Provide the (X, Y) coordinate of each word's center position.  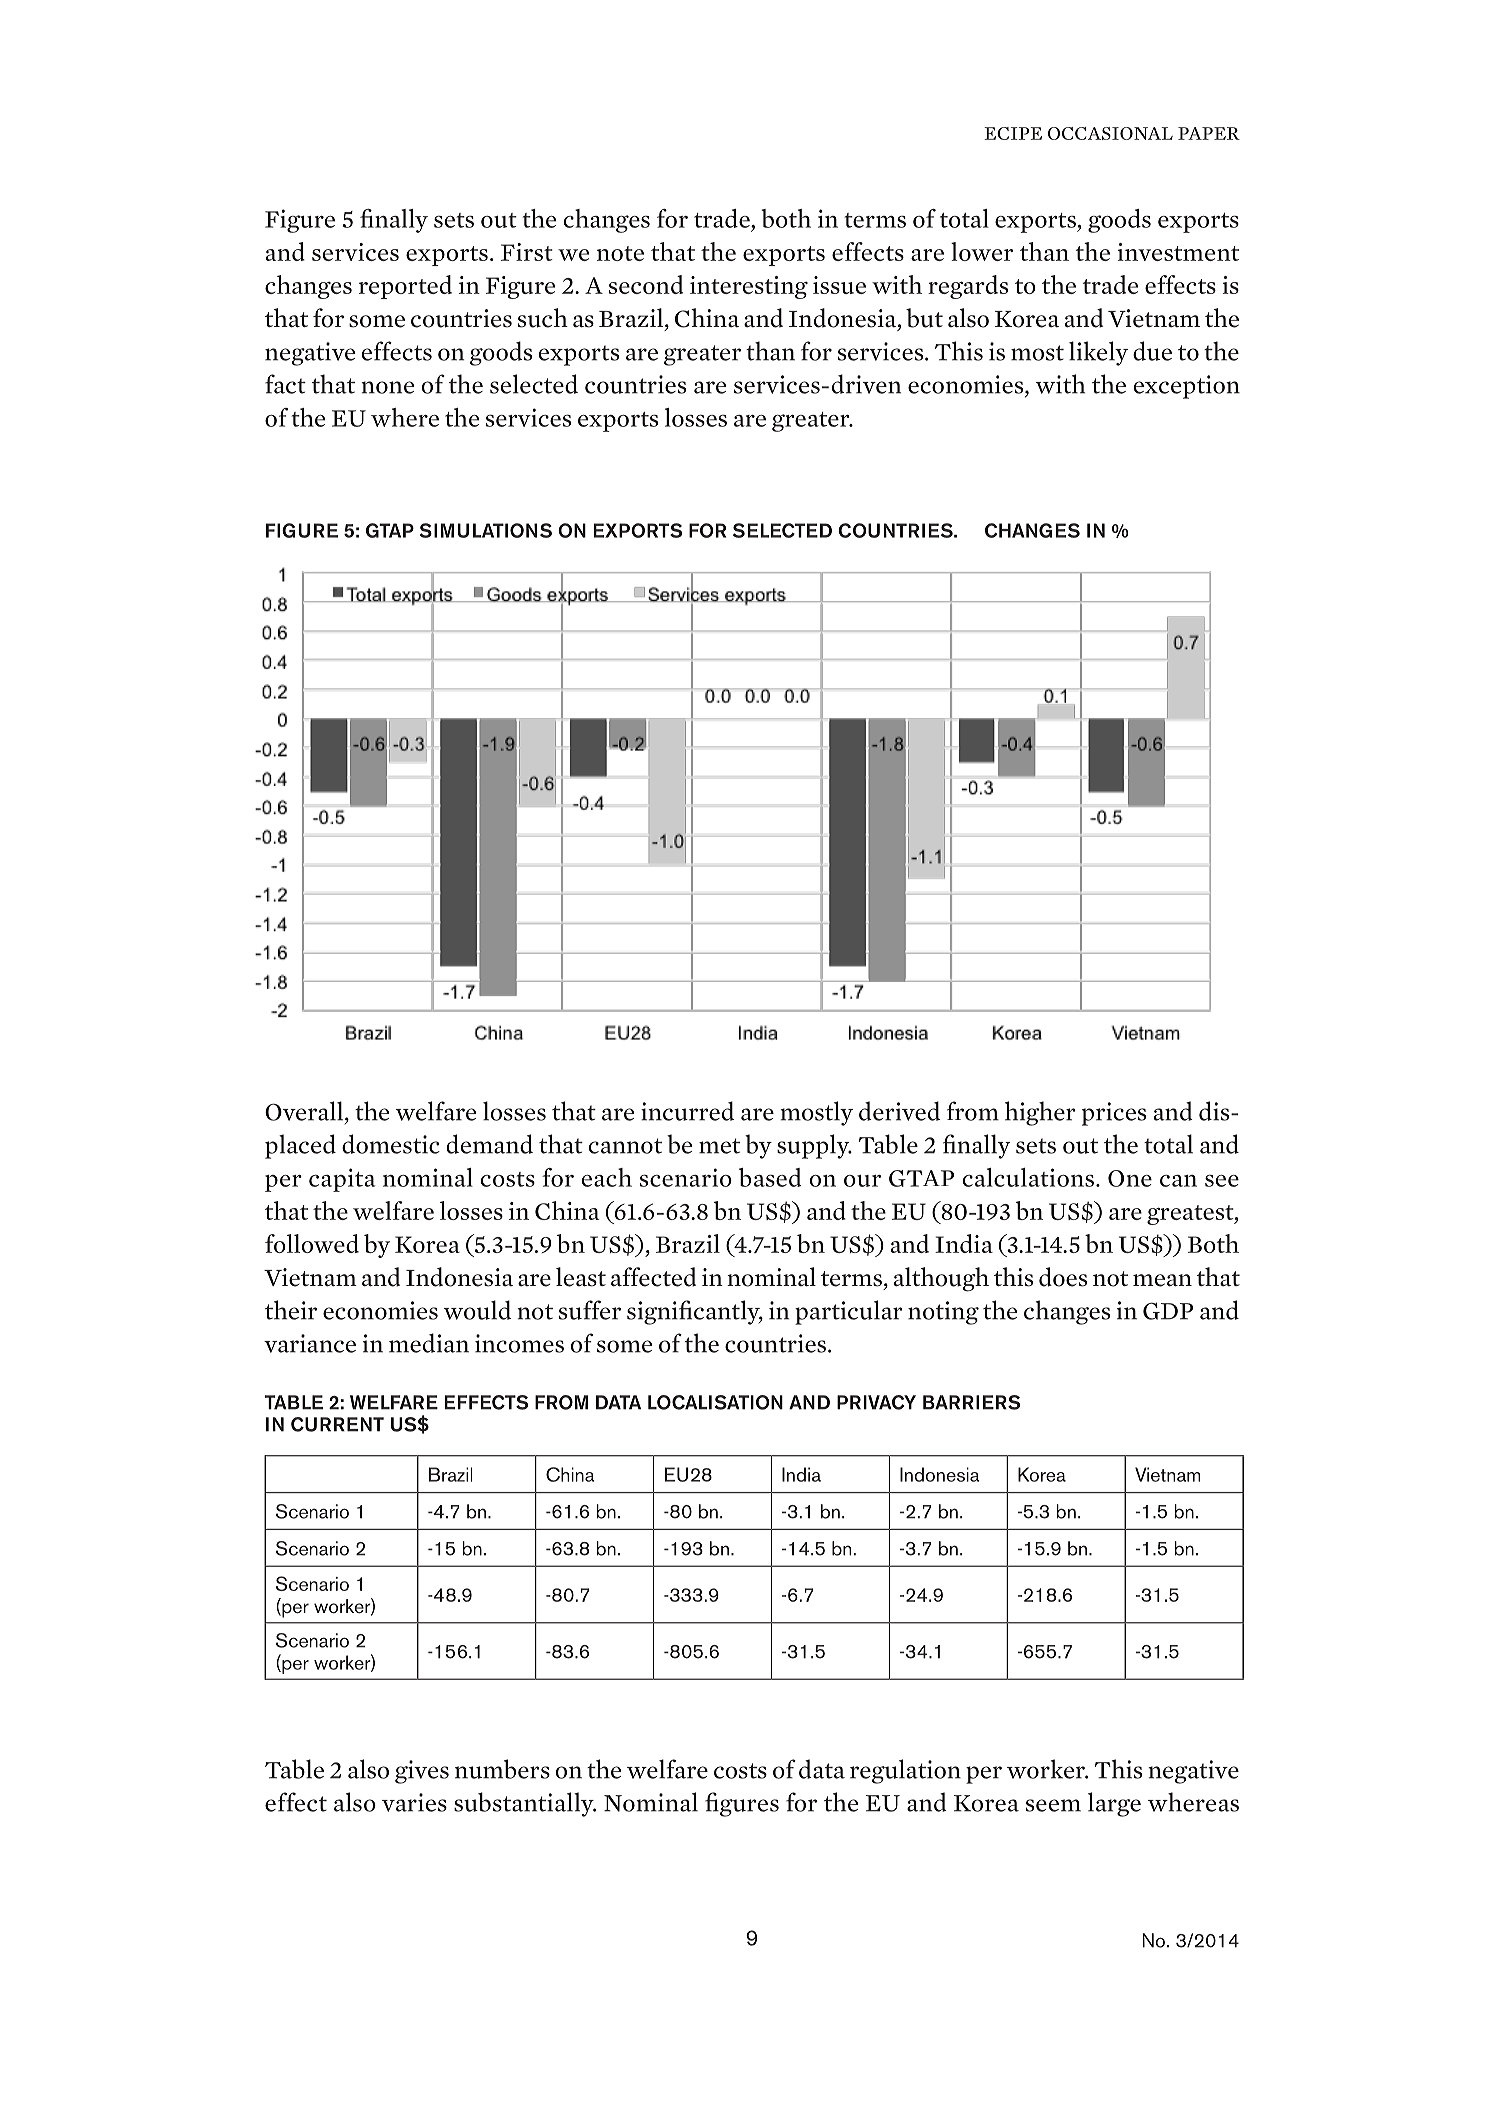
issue (839, 285)
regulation (905, 1771)
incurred (687, 1111)
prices (1114, 1114)
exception (1187, 387)
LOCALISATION (715, 1402)
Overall (305, 1111)
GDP (1168, 1311)
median (429, 1343)
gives (422, 1772)
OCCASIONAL (1110, 133)
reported (405, 287)
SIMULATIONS (486, 530)
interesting (749, 287)
